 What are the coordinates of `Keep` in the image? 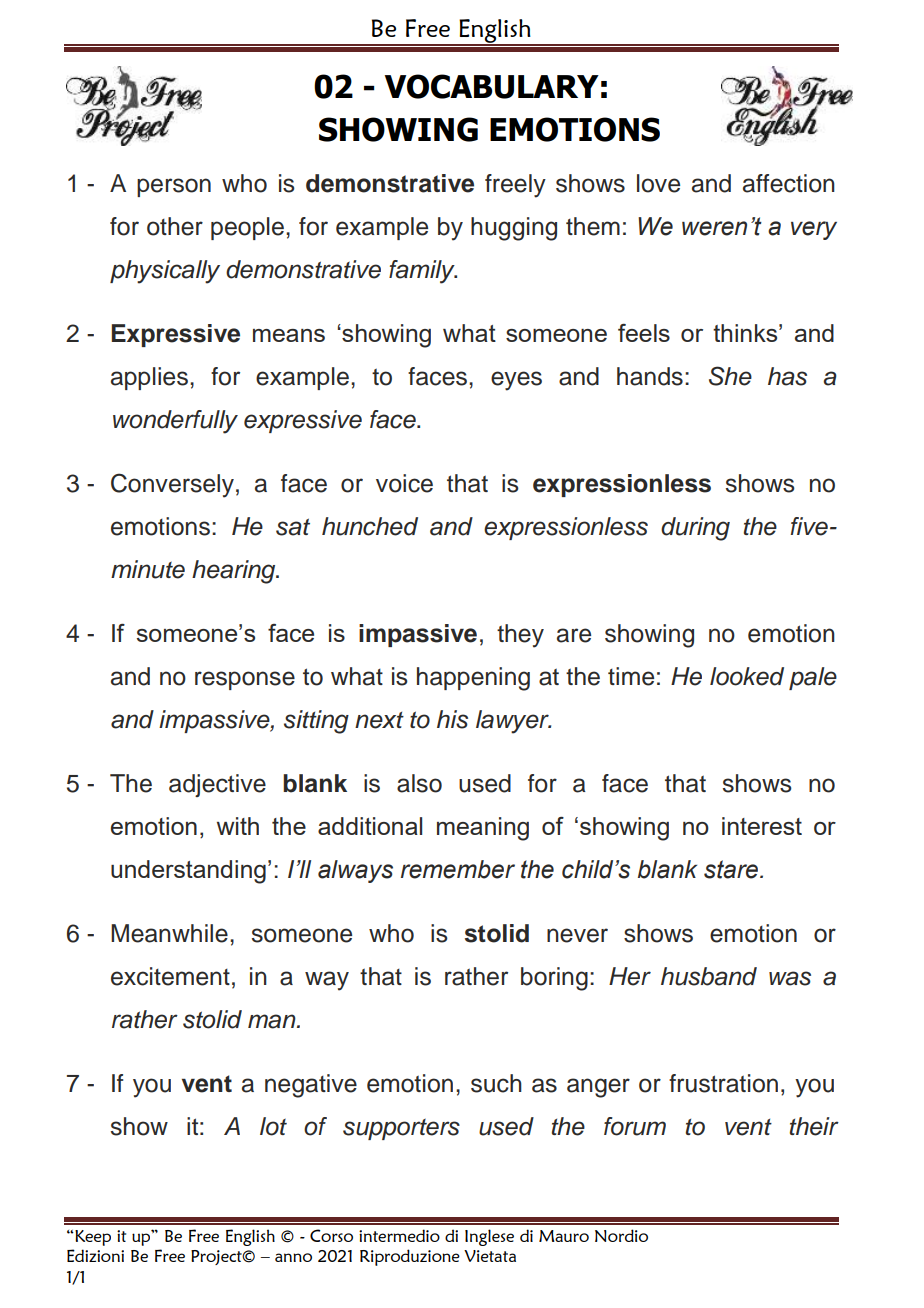 It's located at (92, 1238).
